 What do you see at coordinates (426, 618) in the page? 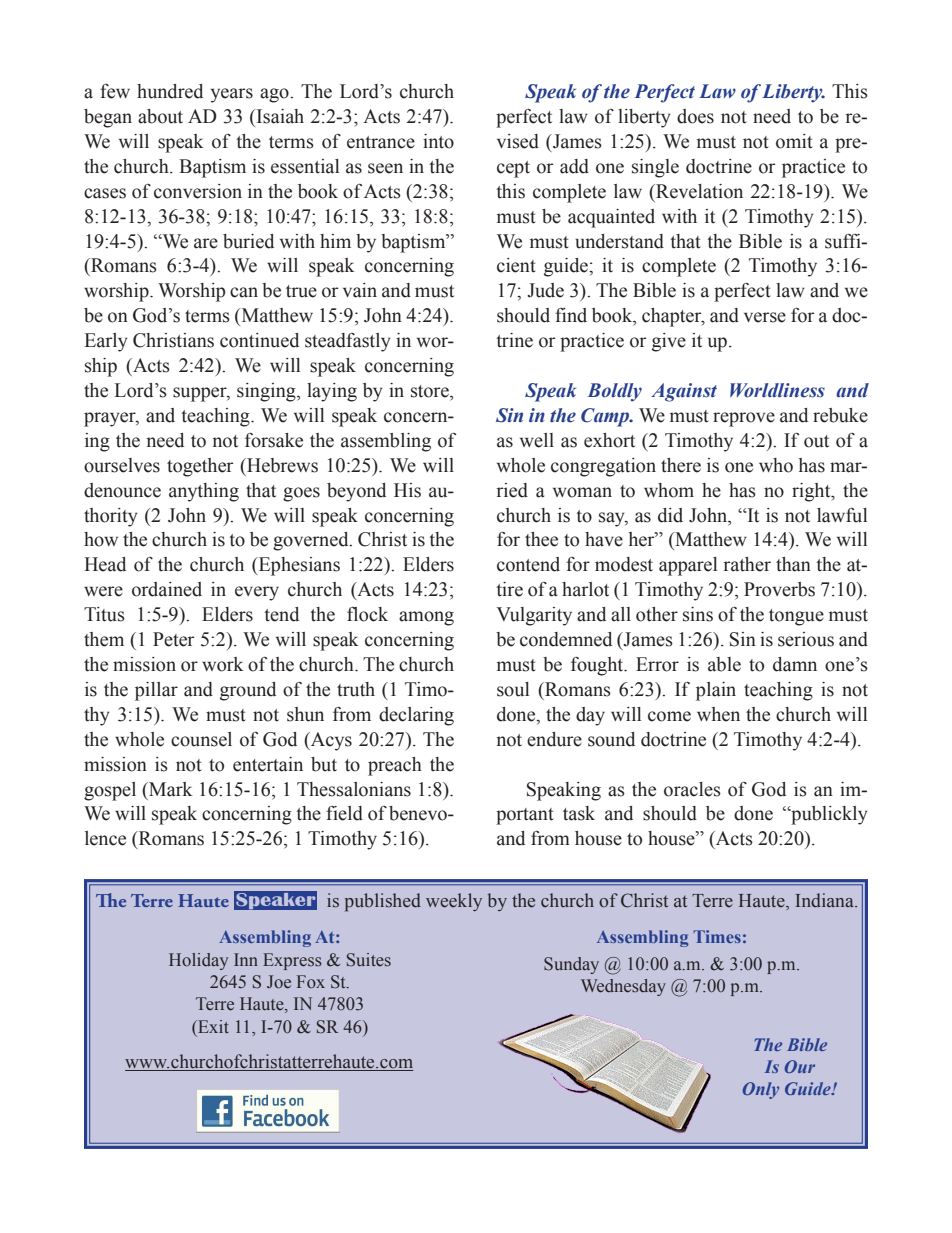
I see `among` at bounding box center [426, 618].
